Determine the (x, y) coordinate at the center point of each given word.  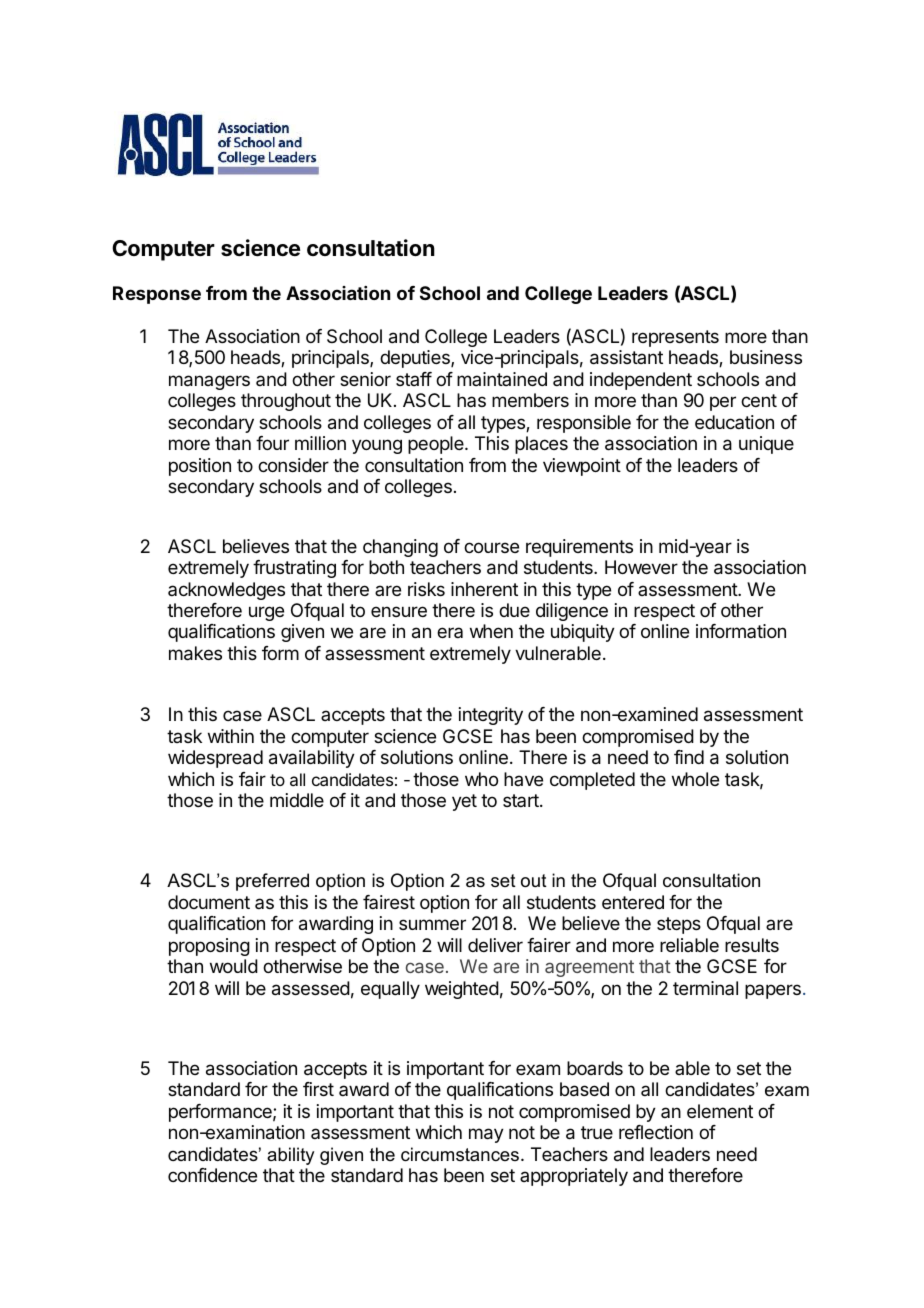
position (200, 467)
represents (675, 338)
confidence (212, 1175)
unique (766, 445)
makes (195, 653)
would (234, 966)
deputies (416, 359)
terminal (705, 988)
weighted (462, 990)
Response (157, 295)
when (491, 631)
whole (695, 779)
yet (464, 802)
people (437, 445)
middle (297, 800)
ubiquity (583, 633)
